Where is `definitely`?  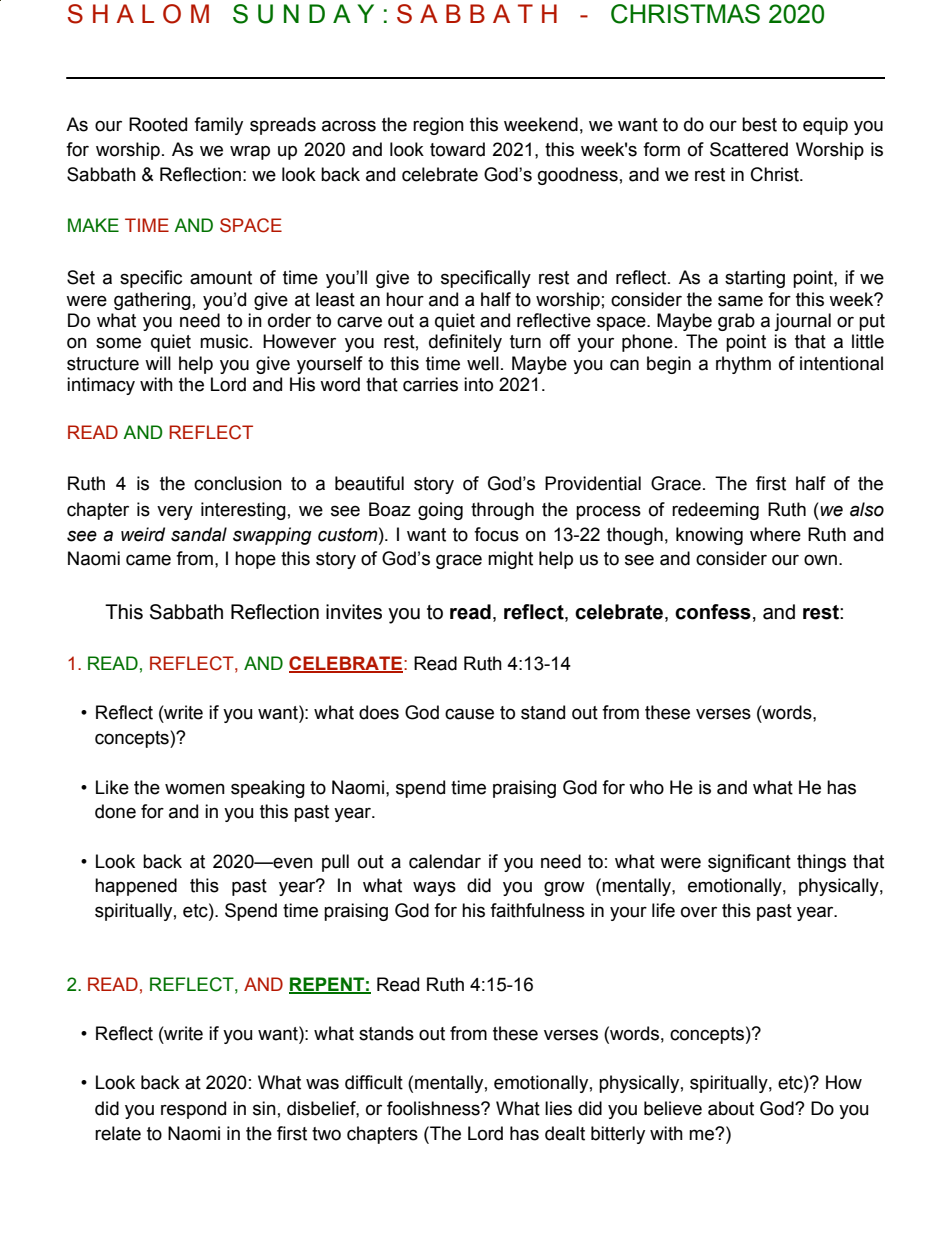 definitely is located at coordinates (465, 343).
